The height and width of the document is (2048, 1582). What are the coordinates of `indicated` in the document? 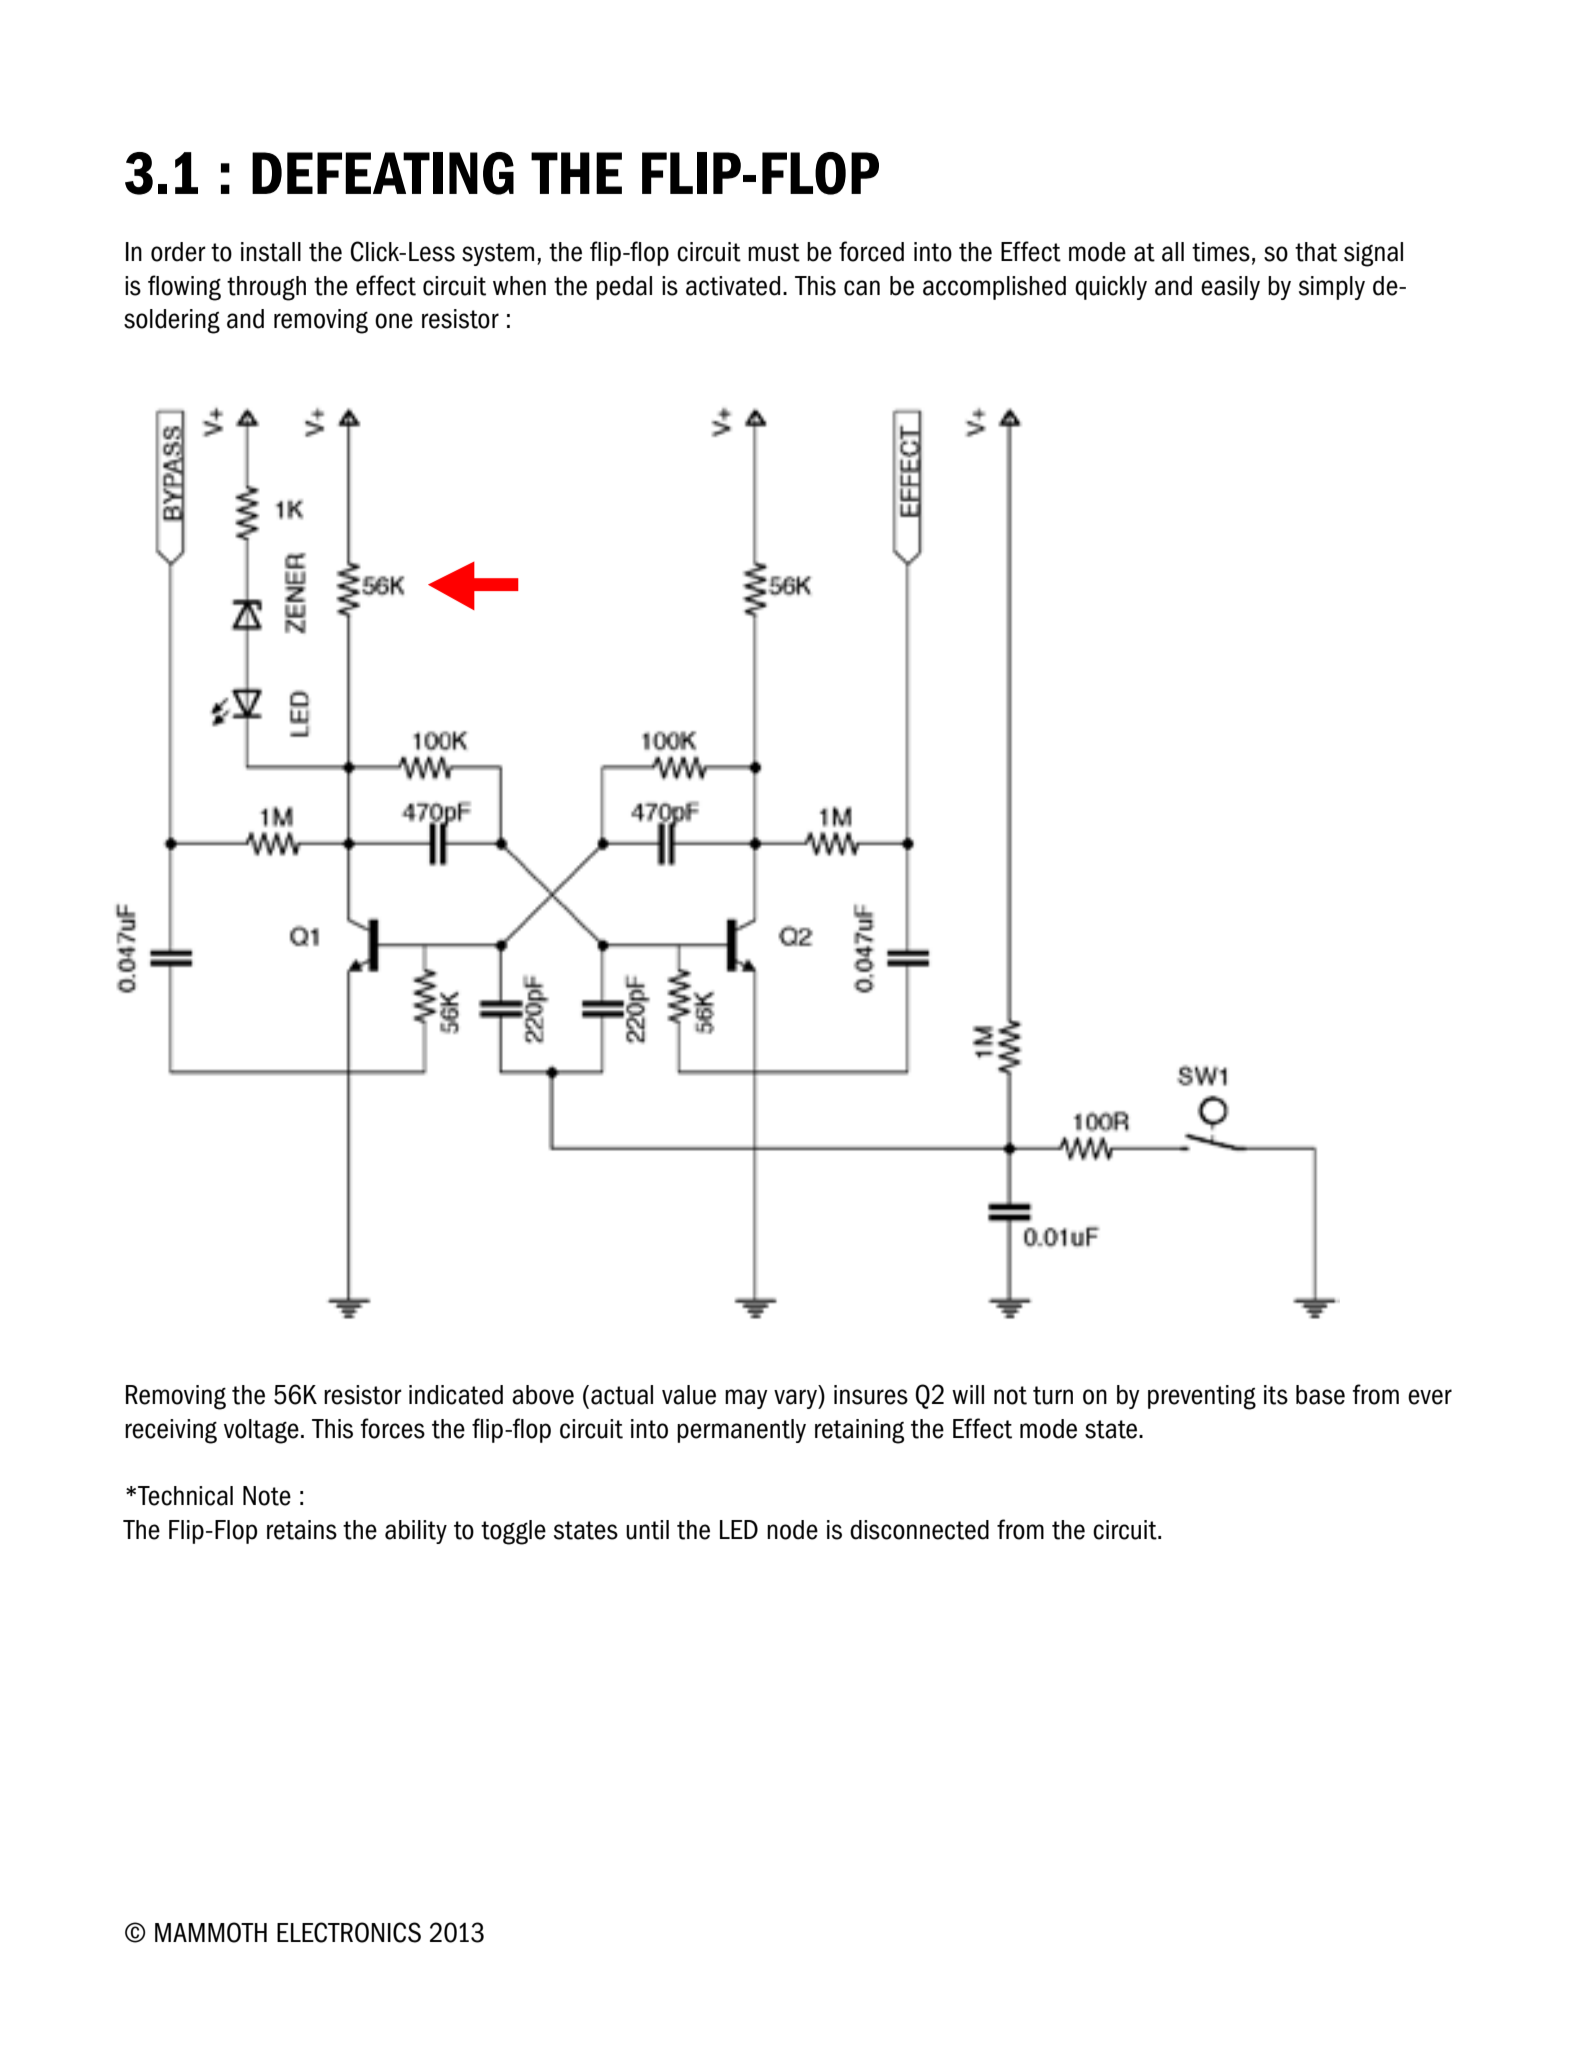 It's located at (456, 1395).
